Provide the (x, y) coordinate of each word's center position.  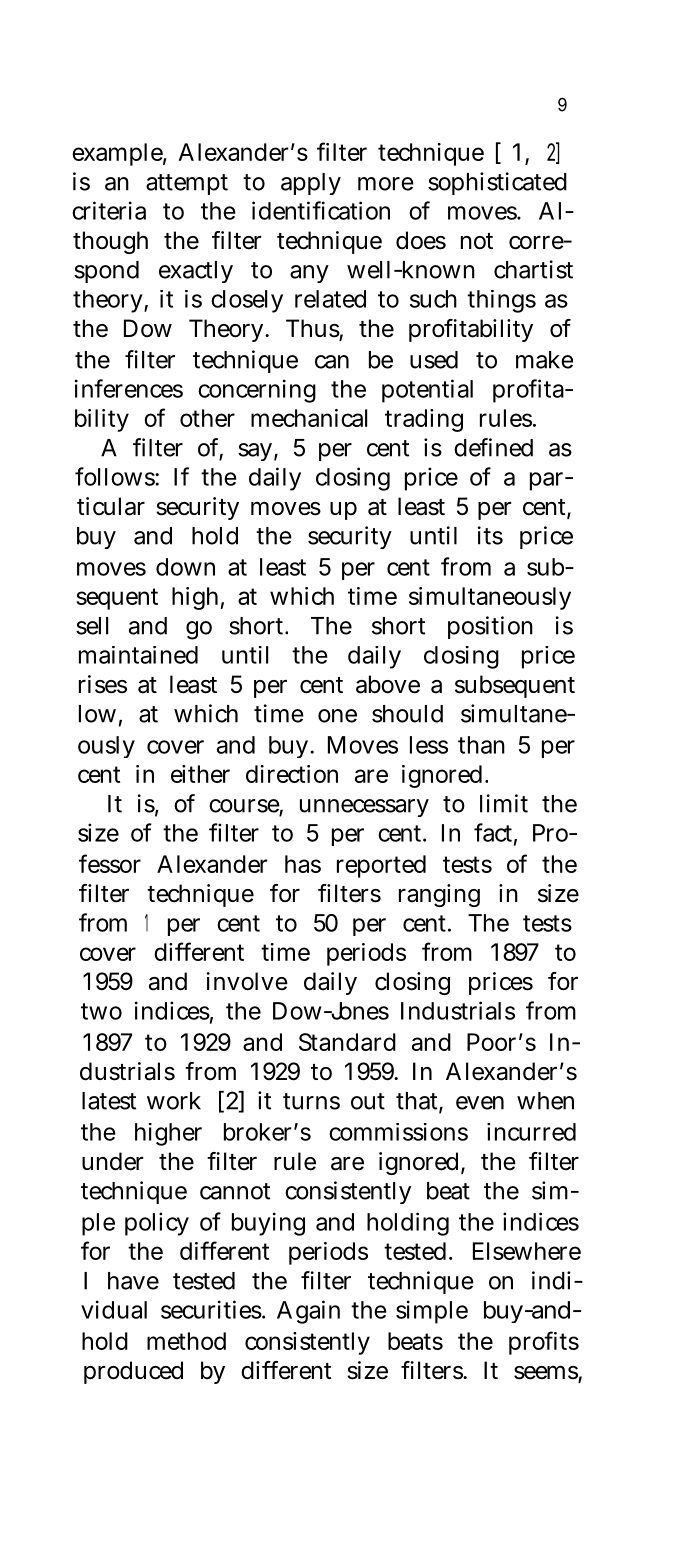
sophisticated (497, 183)
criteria (109, 210)
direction (292, 774)
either (200, 774)
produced (133, 1372)
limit (504, 803)
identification (321, 210)
